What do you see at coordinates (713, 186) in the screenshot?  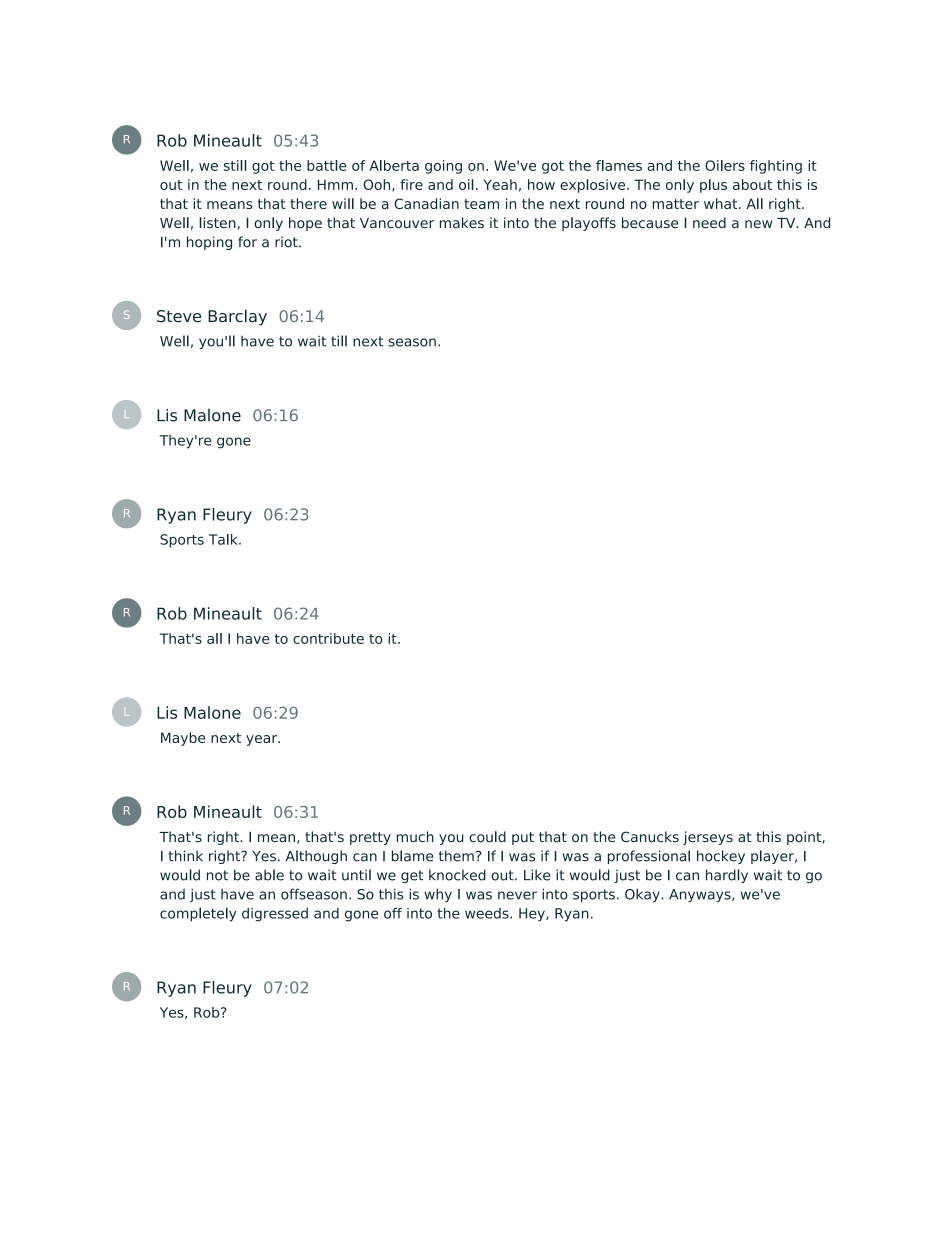 I see `plus` at bounding box center [713, 186].
